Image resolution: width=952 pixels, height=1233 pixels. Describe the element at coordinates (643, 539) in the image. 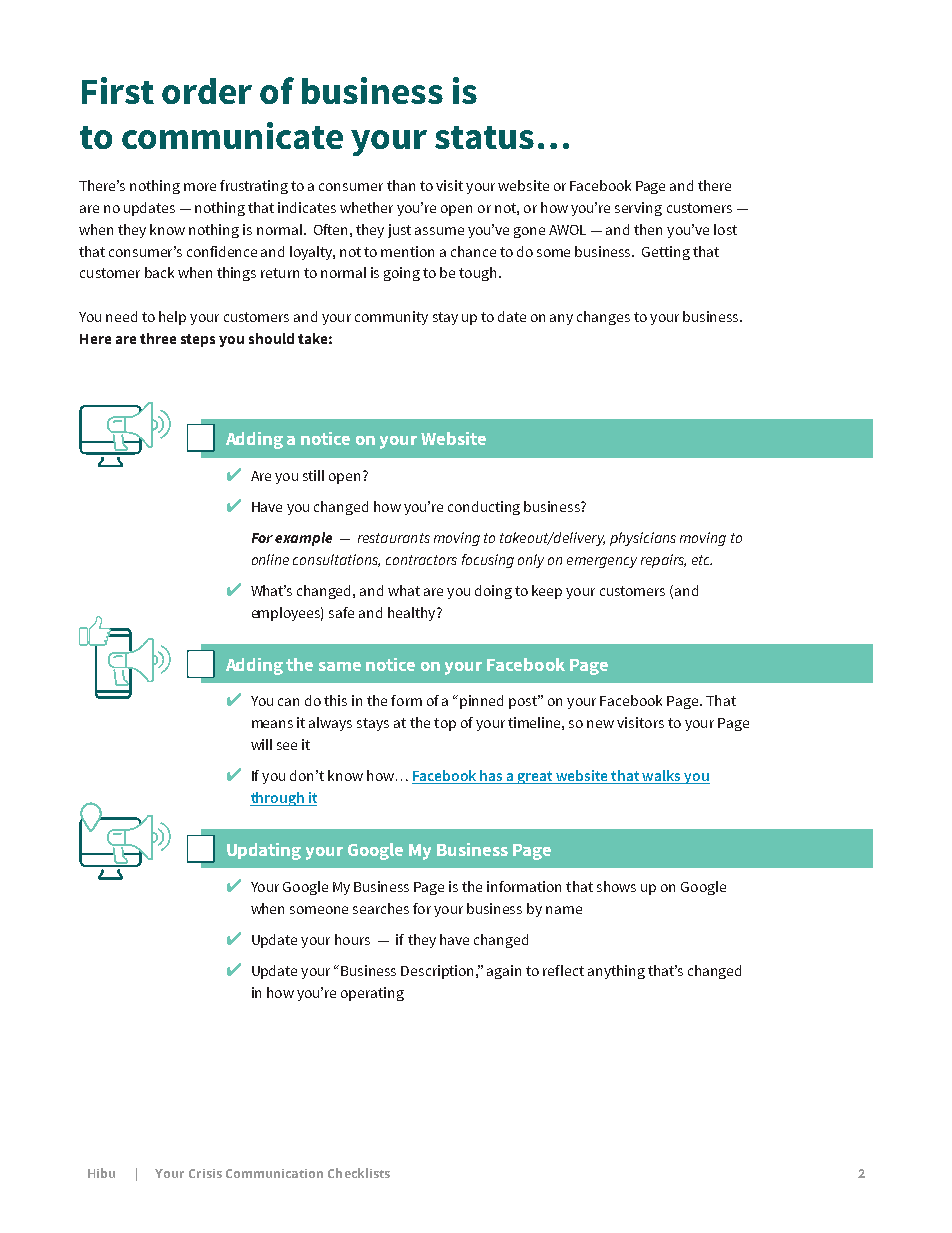

I see `physicians` at that location.
